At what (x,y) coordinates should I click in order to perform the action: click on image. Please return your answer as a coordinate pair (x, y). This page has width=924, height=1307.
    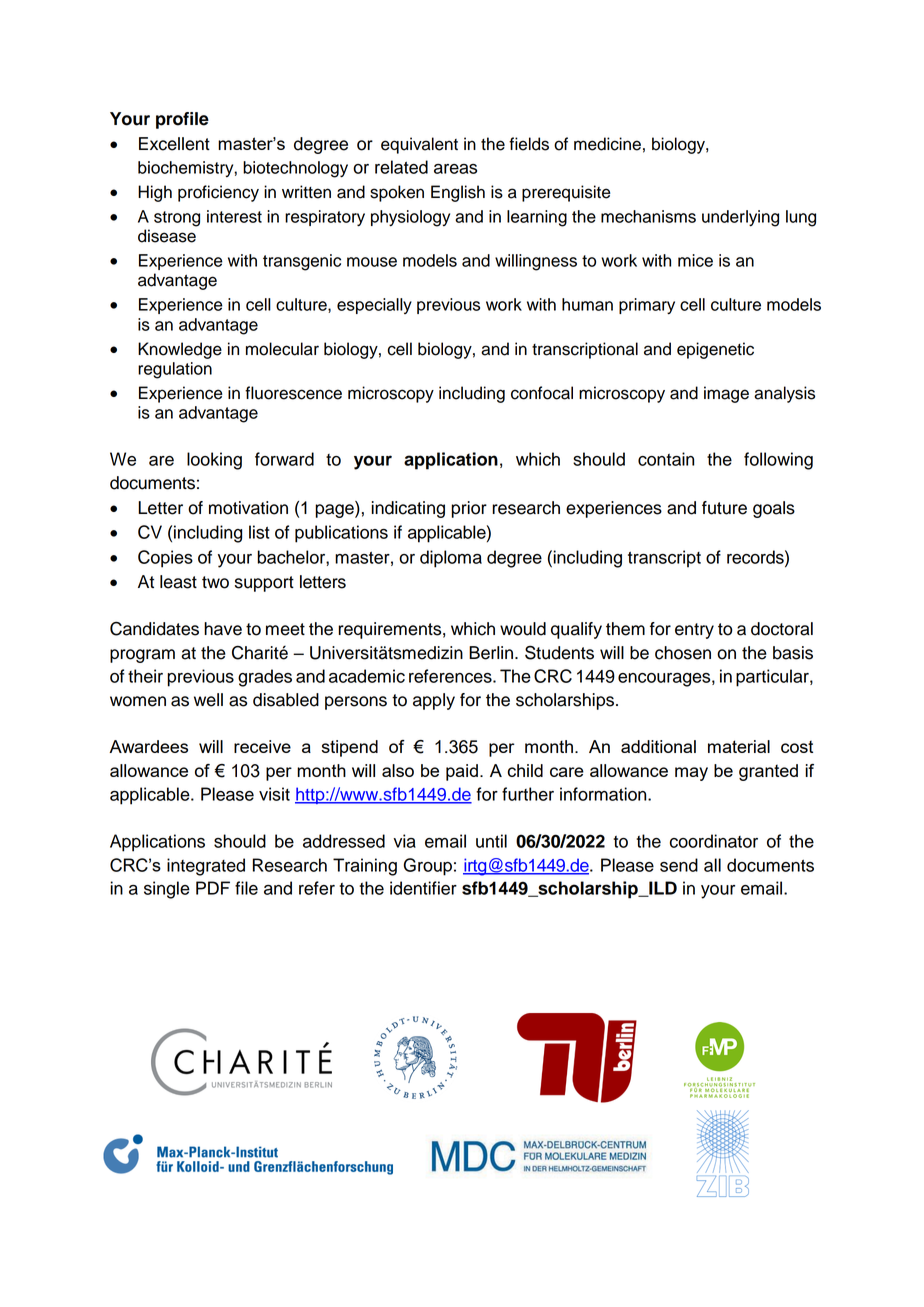
    Looking at the image, I should click on (726, 394).
